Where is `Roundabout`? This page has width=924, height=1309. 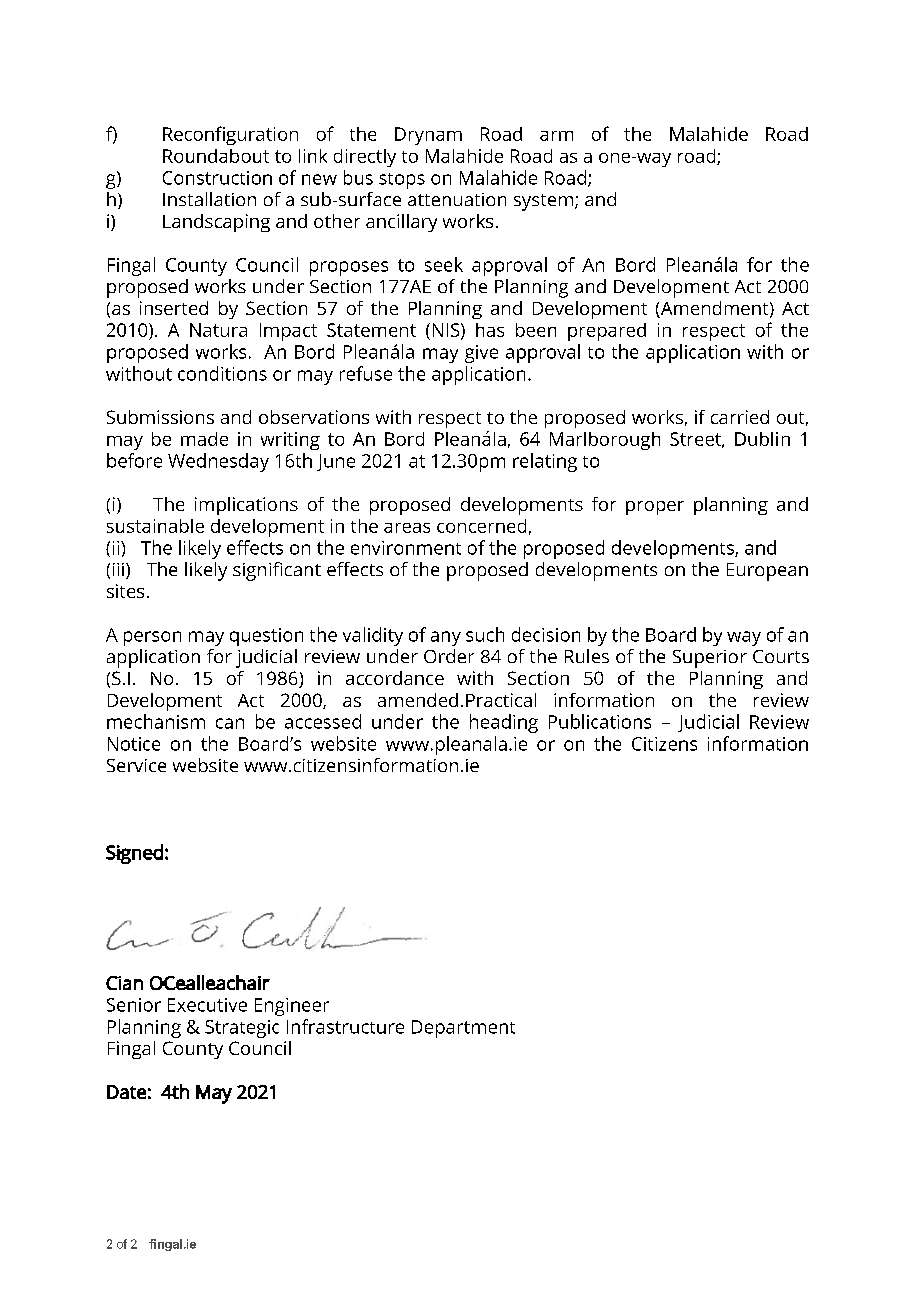 Roundabout is located at coordinates (216, 156).
